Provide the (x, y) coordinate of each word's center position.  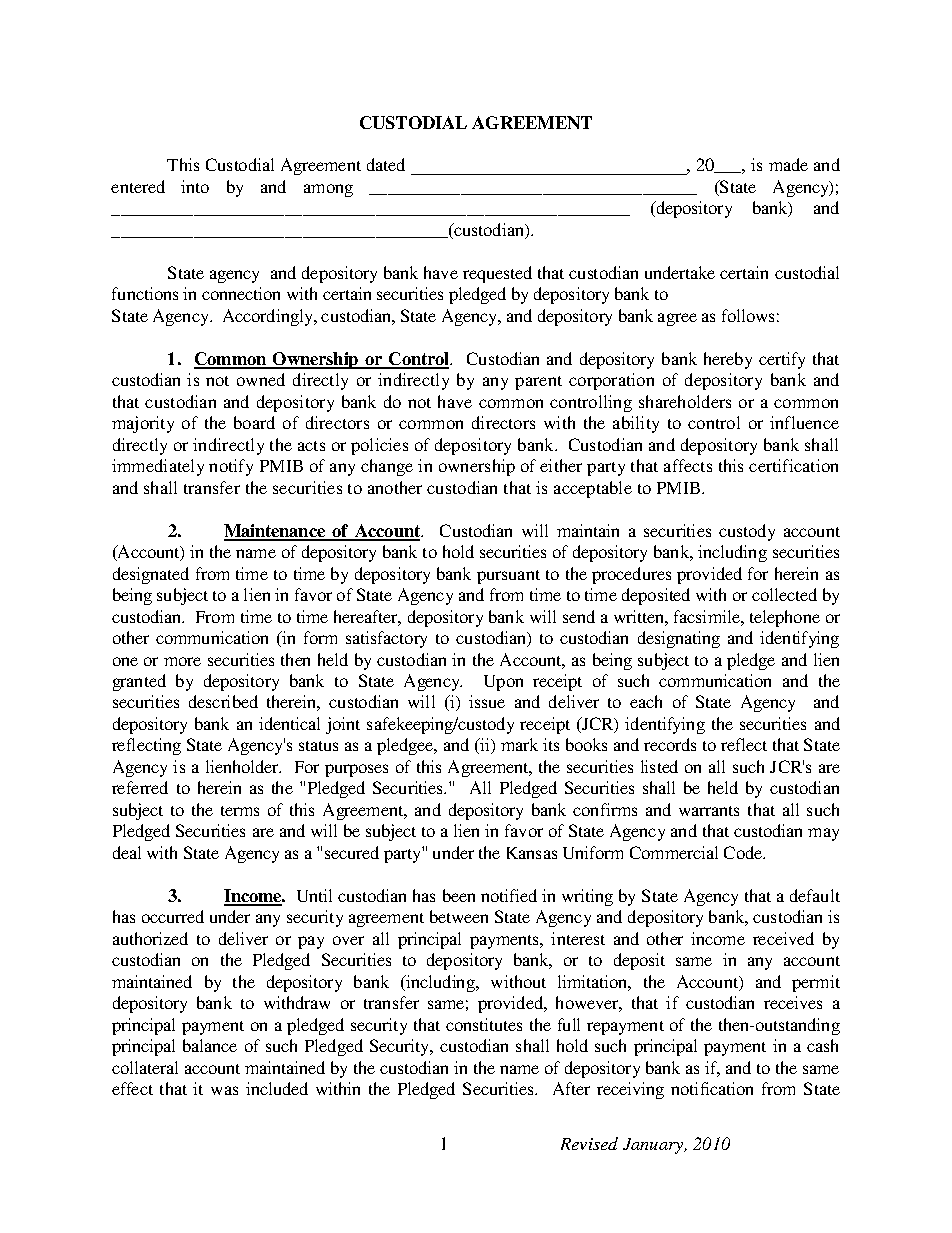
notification (712, 1088)
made (788, 164)
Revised (589, 1143)
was (224, 1090)
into (195, 186)
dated (386, 164)
